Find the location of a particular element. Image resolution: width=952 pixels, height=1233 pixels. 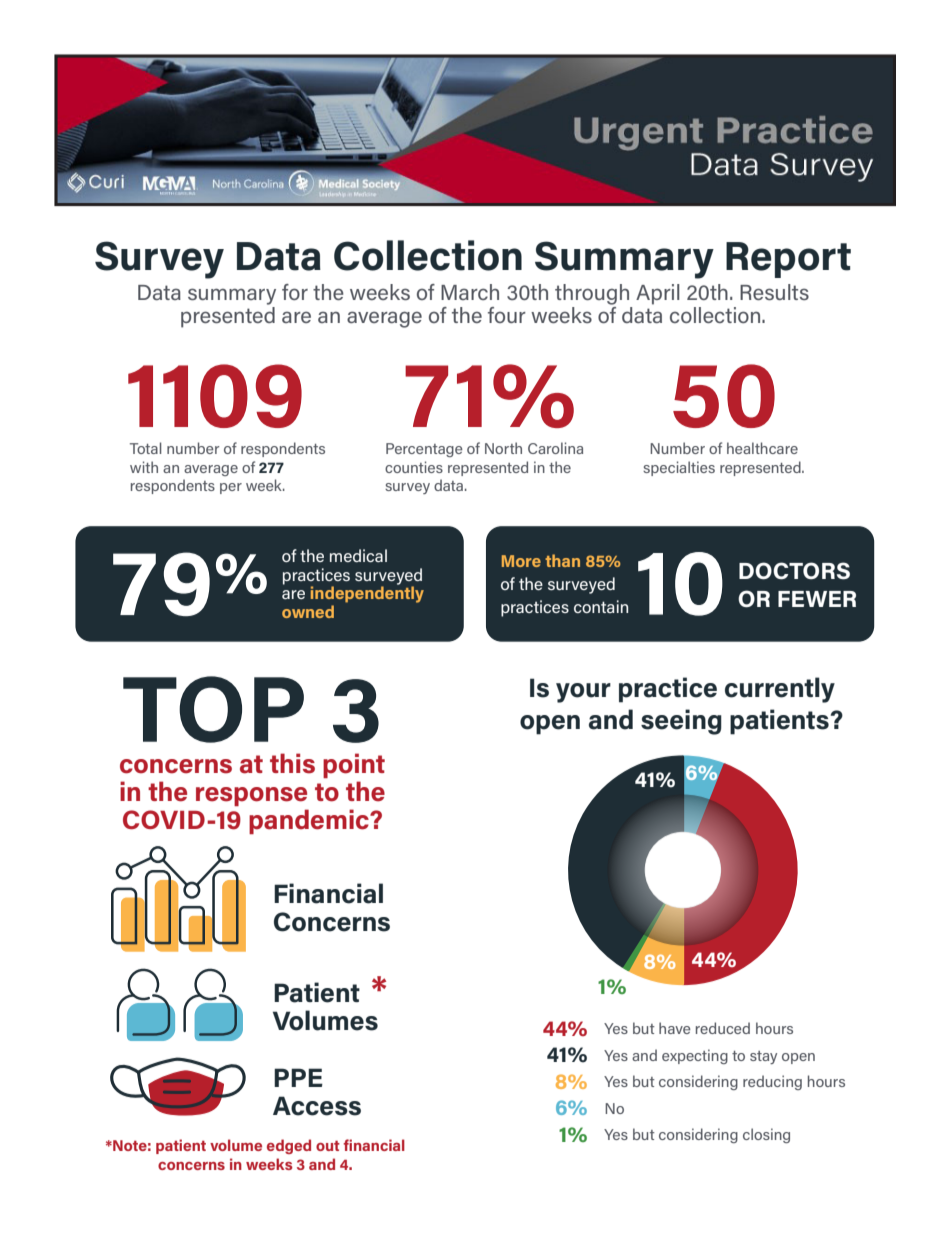

seeing is located at coordinates (681, 722).
